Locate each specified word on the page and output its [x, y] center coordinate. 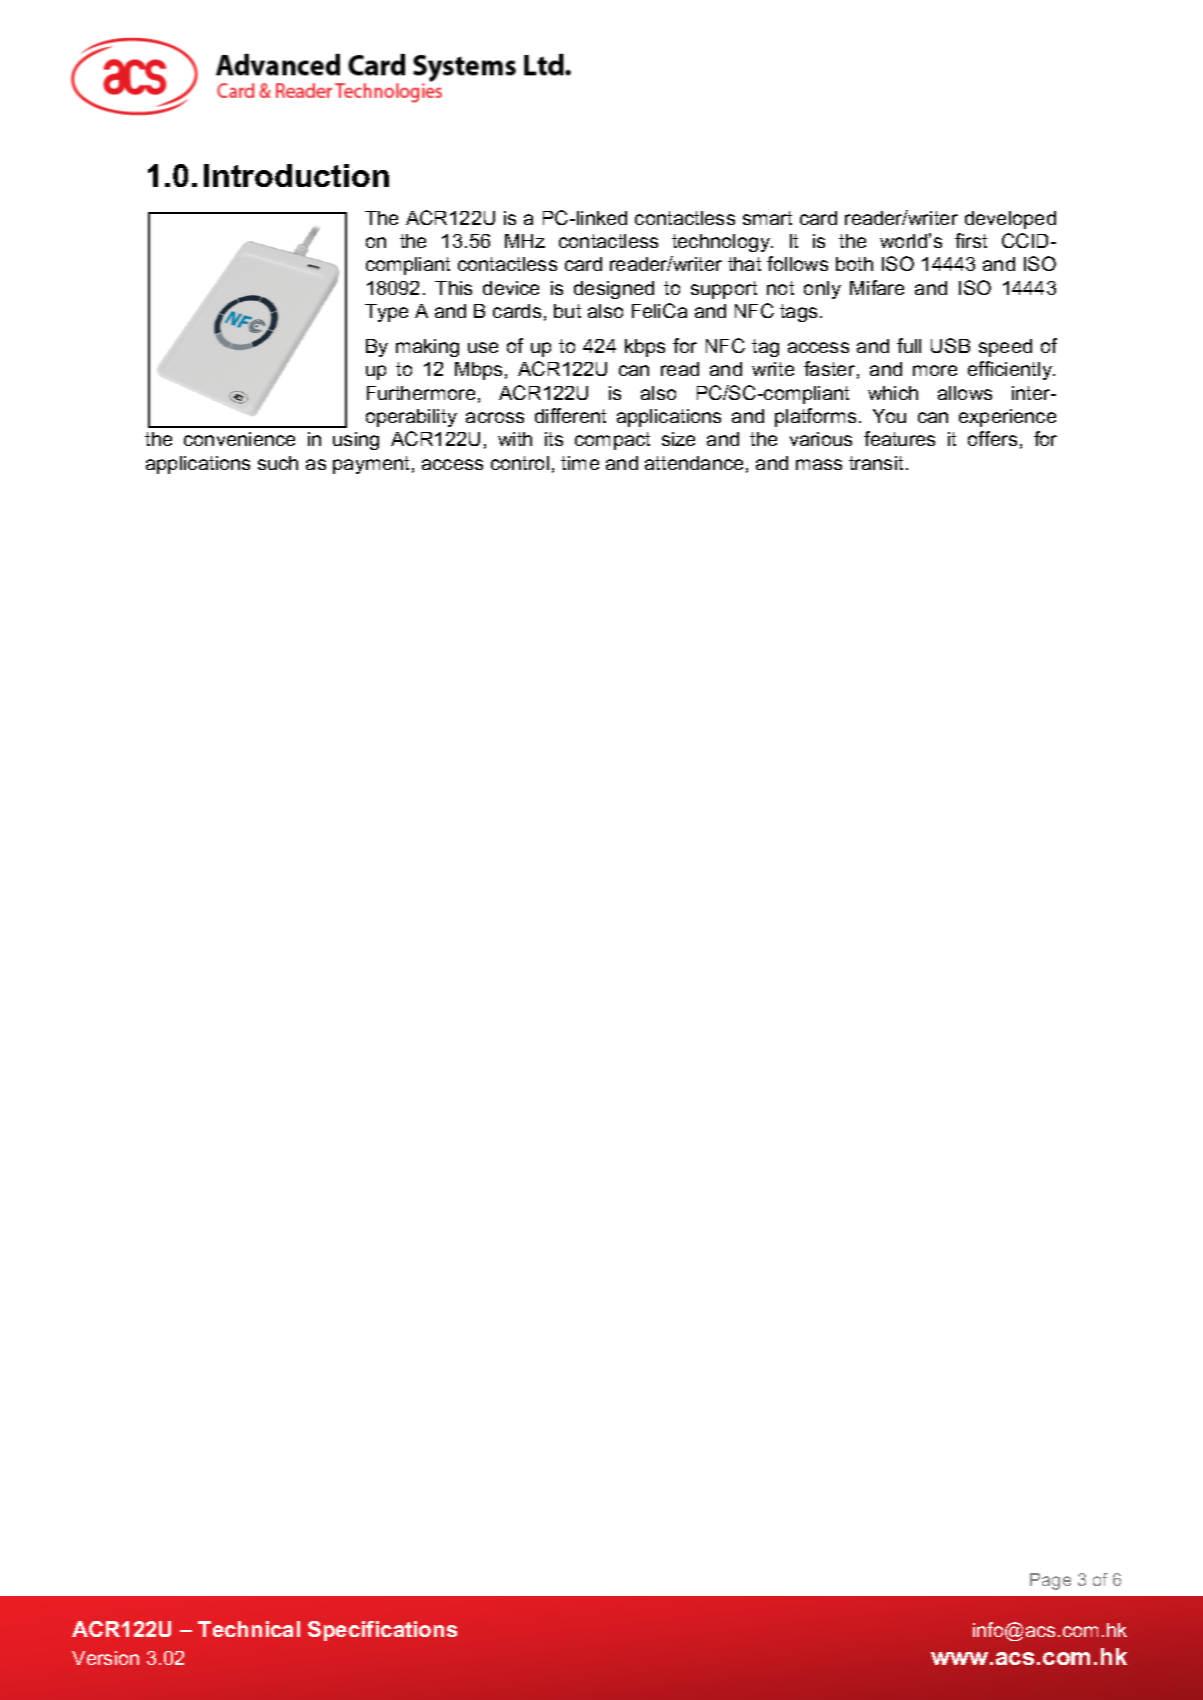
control [520, 463]
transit [876, 463]
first [971, 240]
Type [386, 313]
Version [105, 1658]
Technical [249, 1629]
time [580, 463]
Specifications [382, 1631]
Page [1050, 1581]
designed [614, 290]
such [278, 463]
